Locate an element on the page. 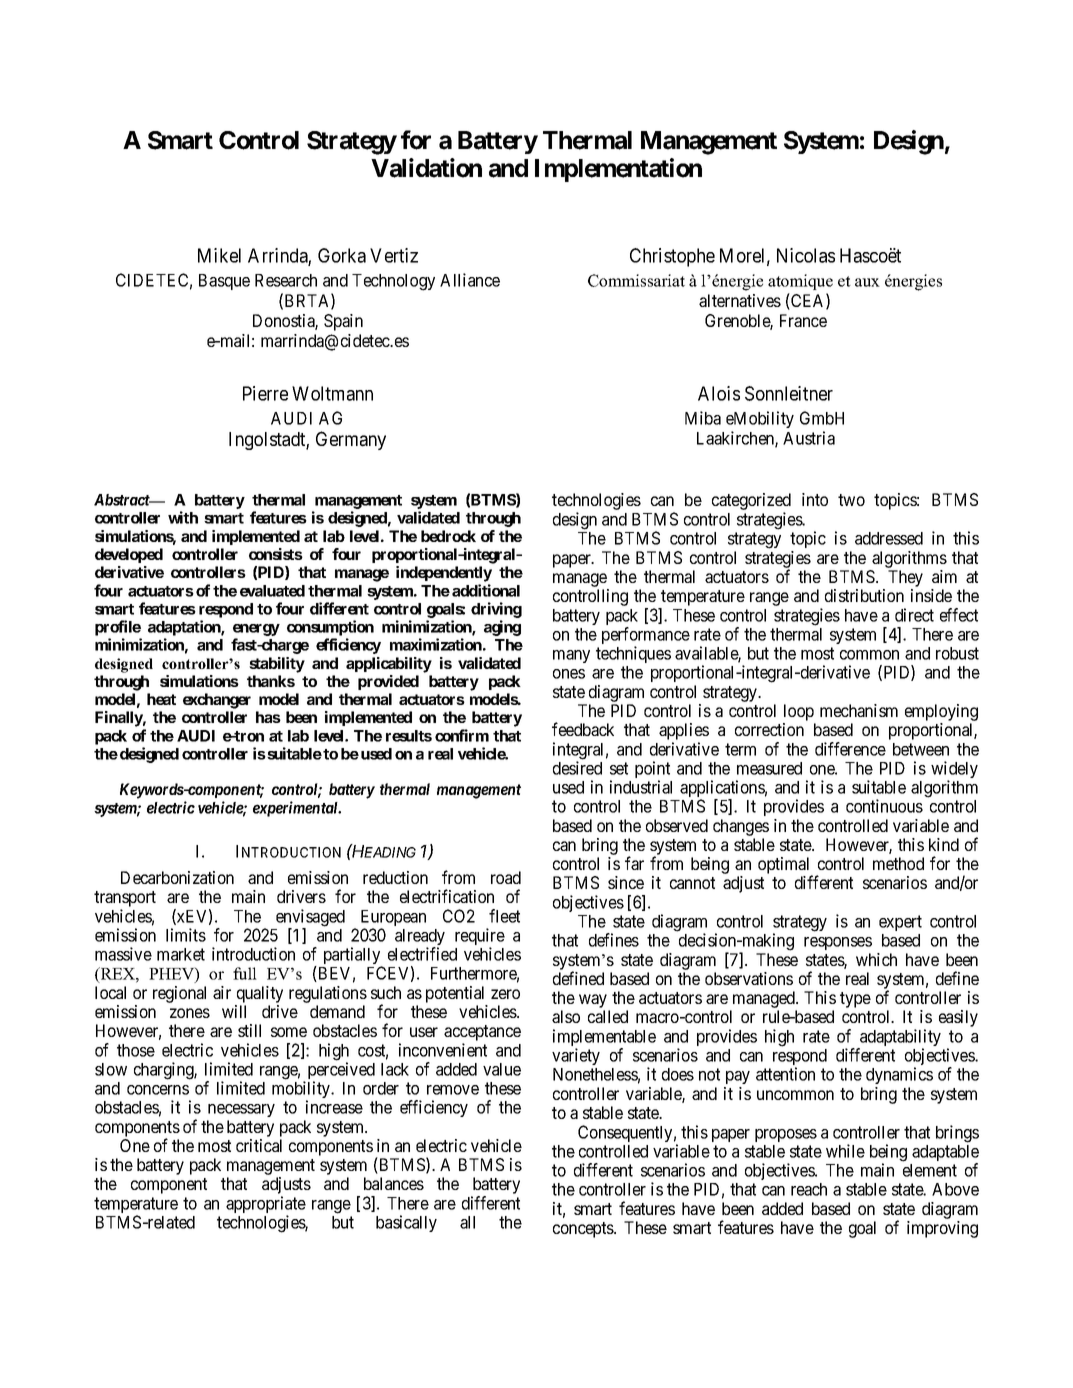 The image size is (1073, 1388). feedback is located at coordinates (583, 729).
